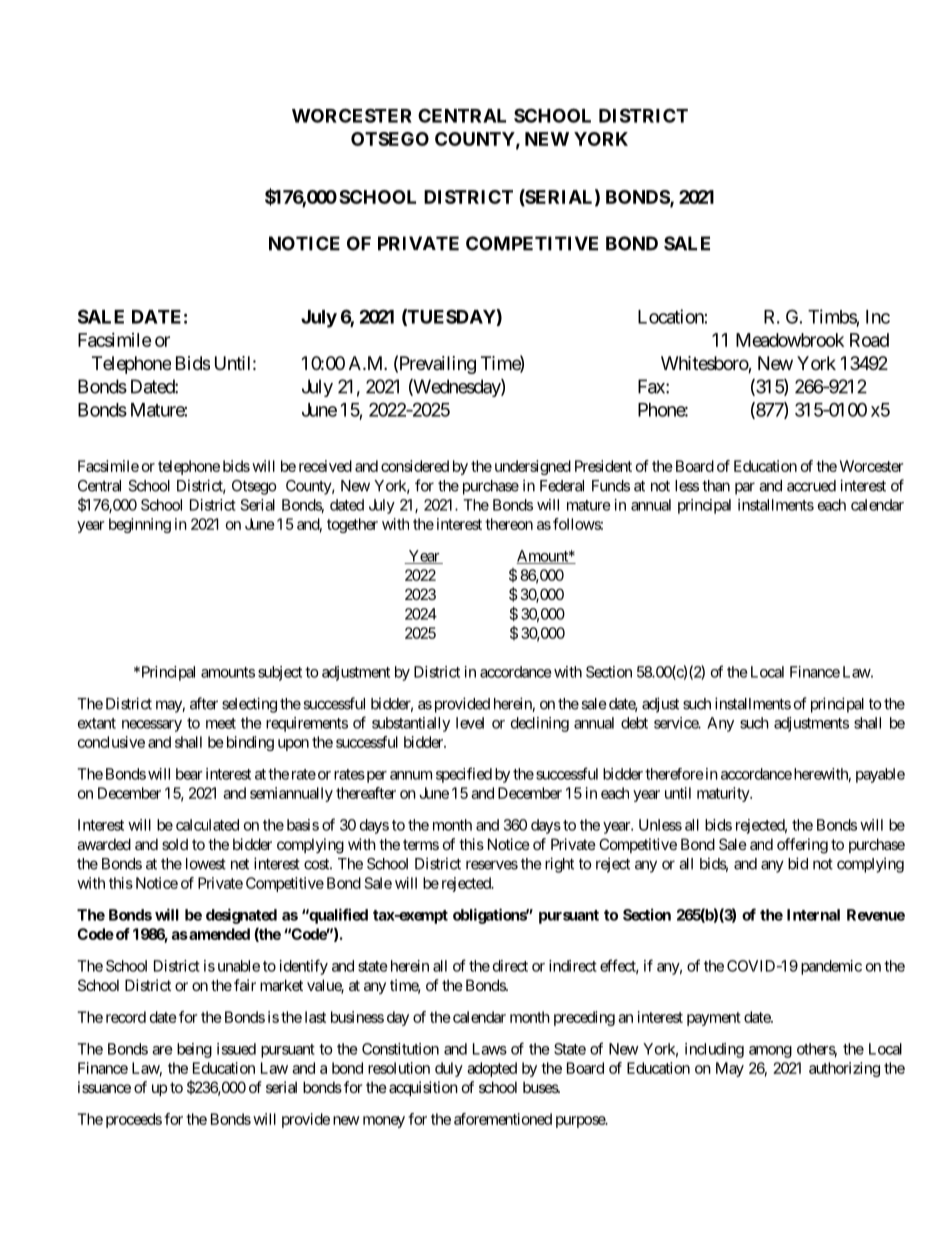 The height and width of the screenshot is (1233, 952). Describe the element at coordinates (104, 1087) in the screenshot. I see `issuance` at that location.
